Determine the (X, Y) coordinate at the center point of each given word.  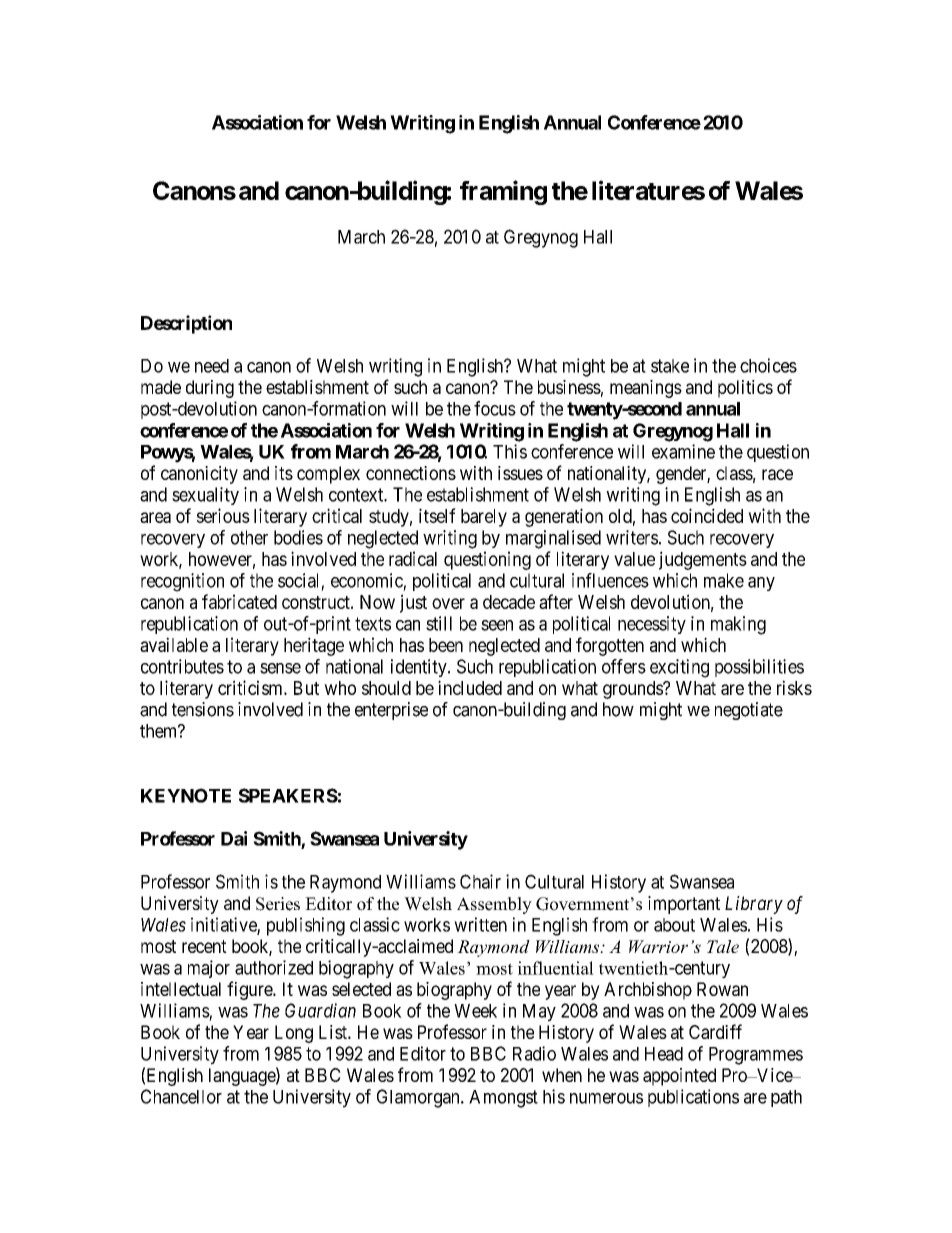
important (684, 905)
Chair (480, 881)
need (212, 366)
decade (509, 602)
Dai (234, 838)
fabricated (239, 601)
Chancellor (181, 1096)
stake (670, 366)
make (724, 580)
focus (495, 408)
